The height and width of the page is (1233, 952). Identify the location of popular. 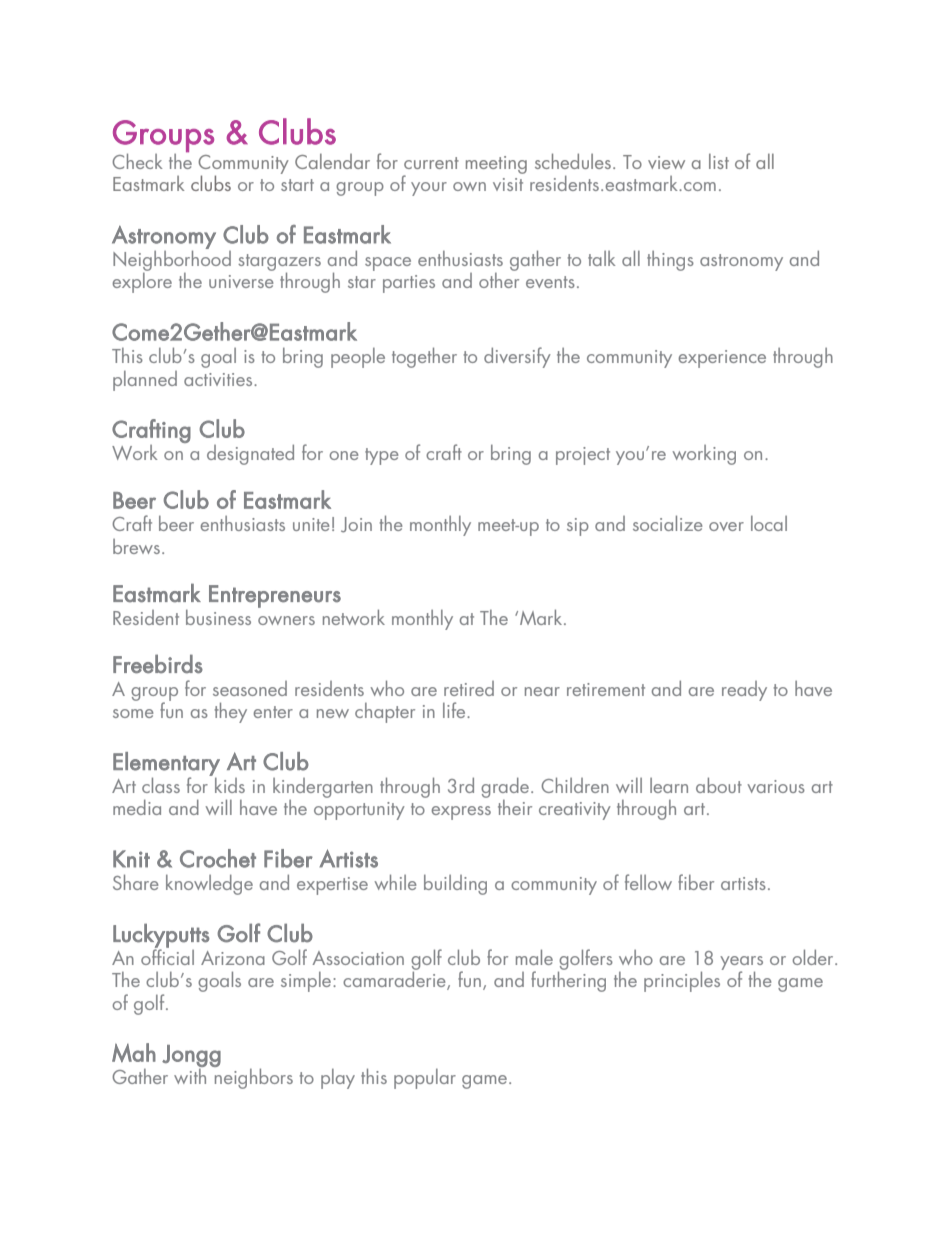
(425, 1079).
